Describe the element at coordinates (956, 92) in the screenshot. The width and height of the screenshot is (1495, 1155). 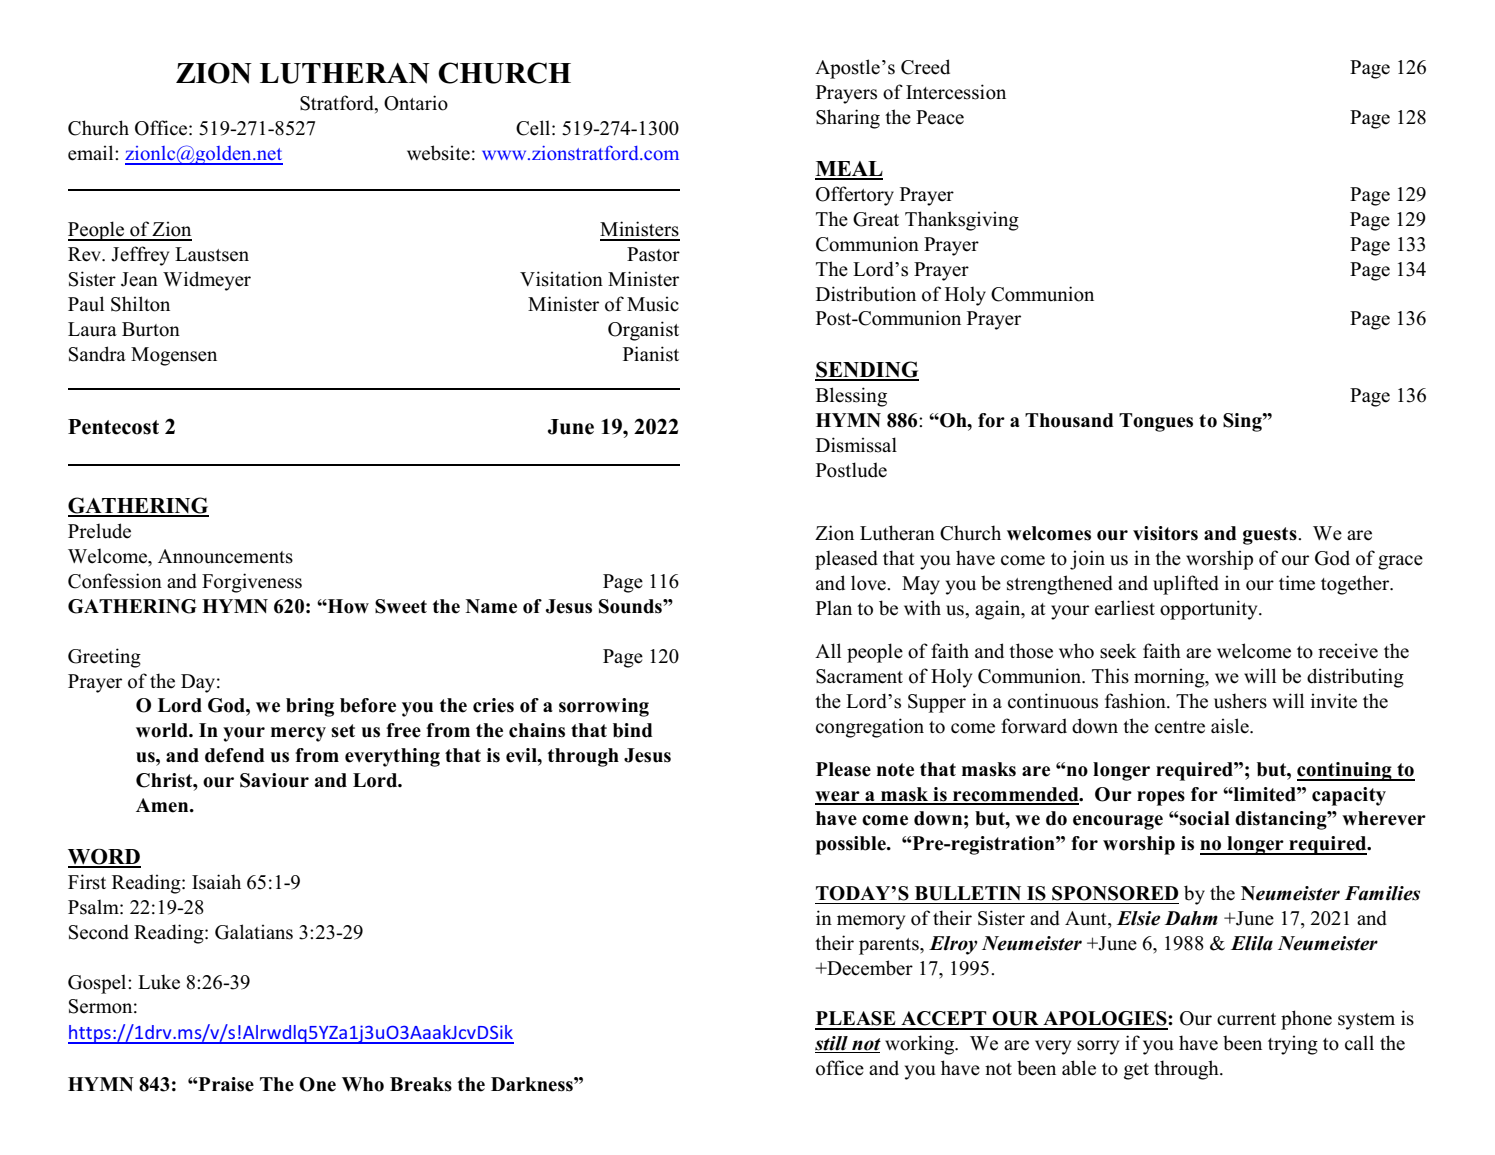
I see `Intercession` at that location.
